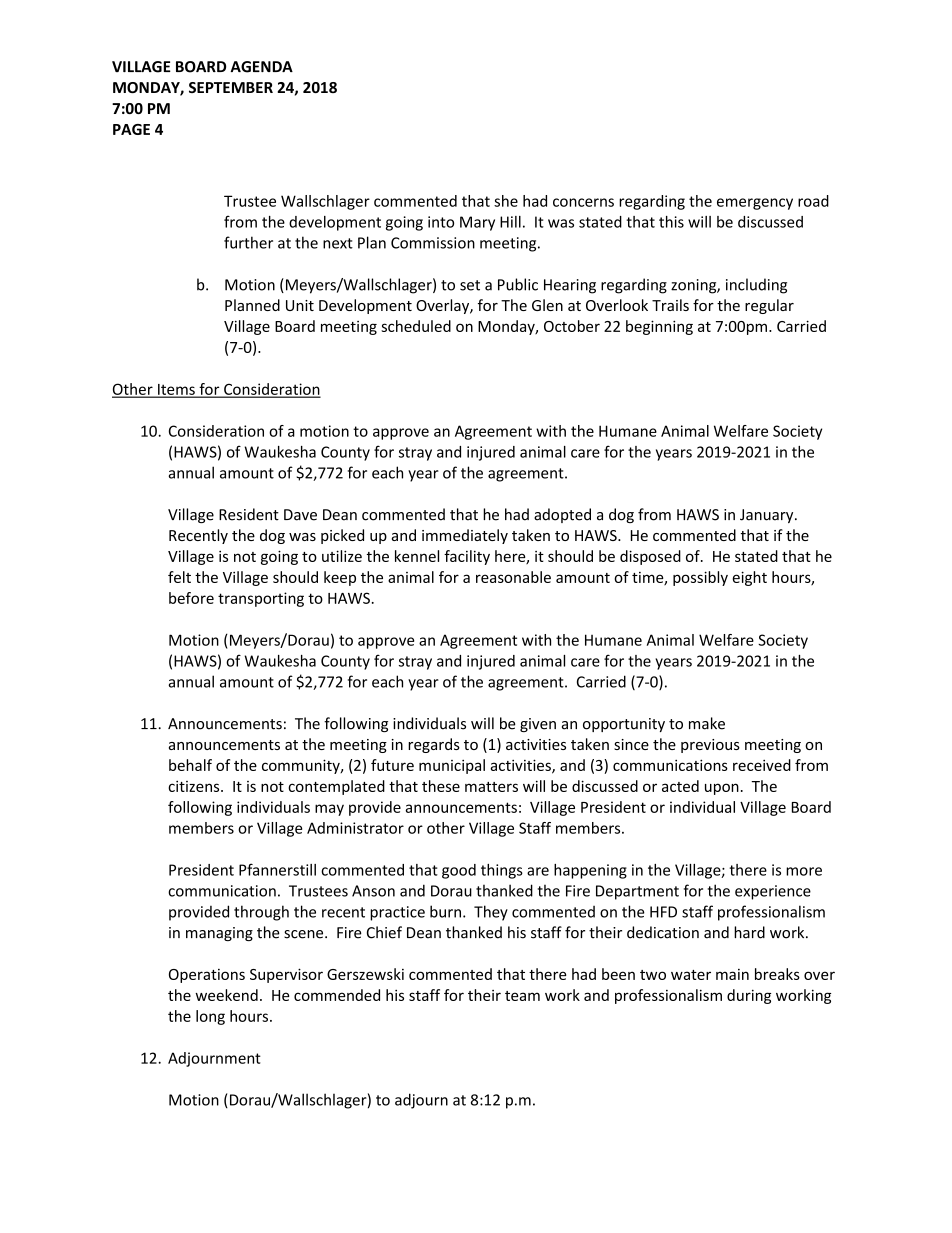  Describe the element at coordinates (538, 725) in the screenshot. I see `given` at that location.
